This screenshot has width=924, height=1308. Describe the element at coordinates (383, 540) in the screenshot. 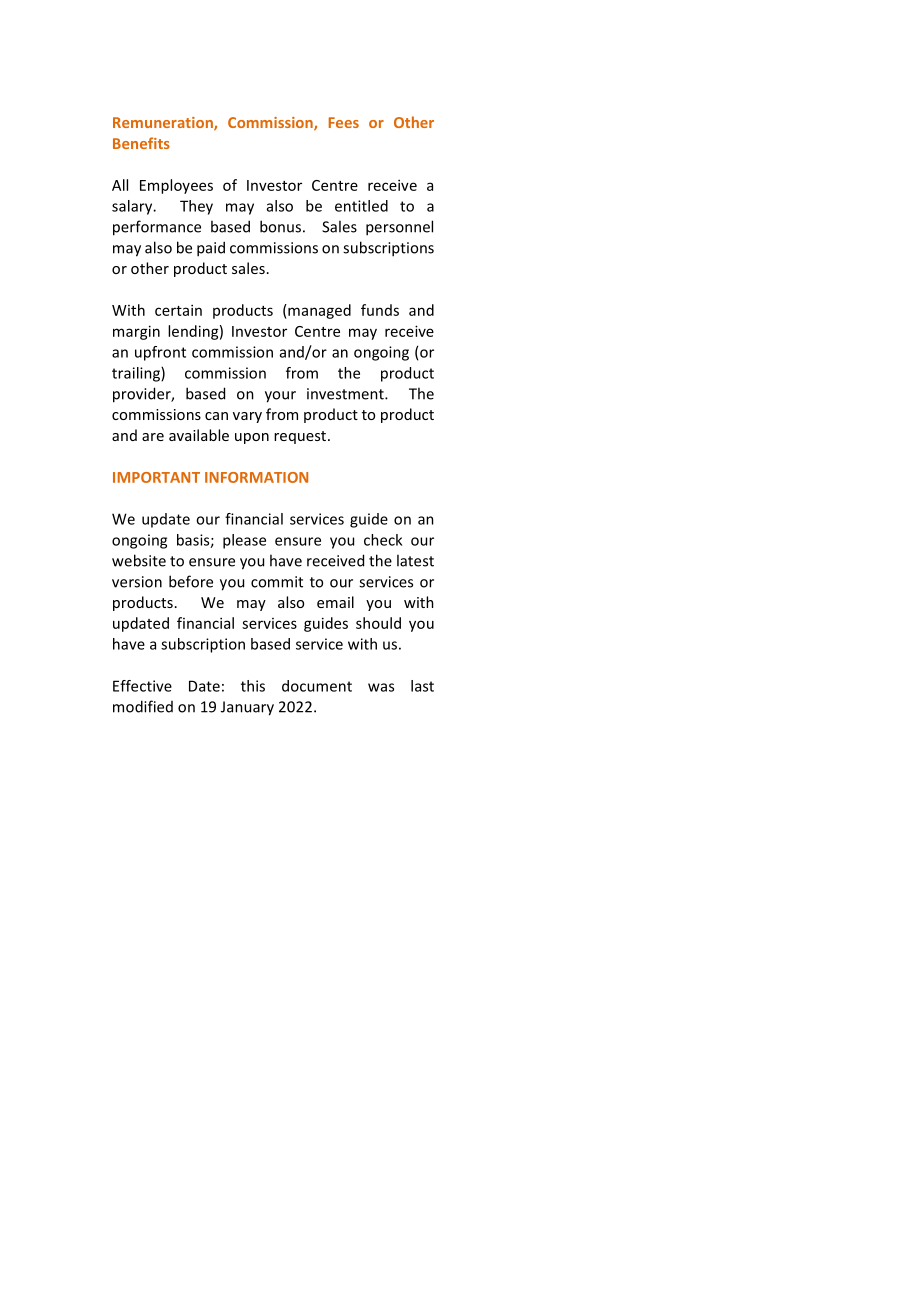

I see `check` at that location.
